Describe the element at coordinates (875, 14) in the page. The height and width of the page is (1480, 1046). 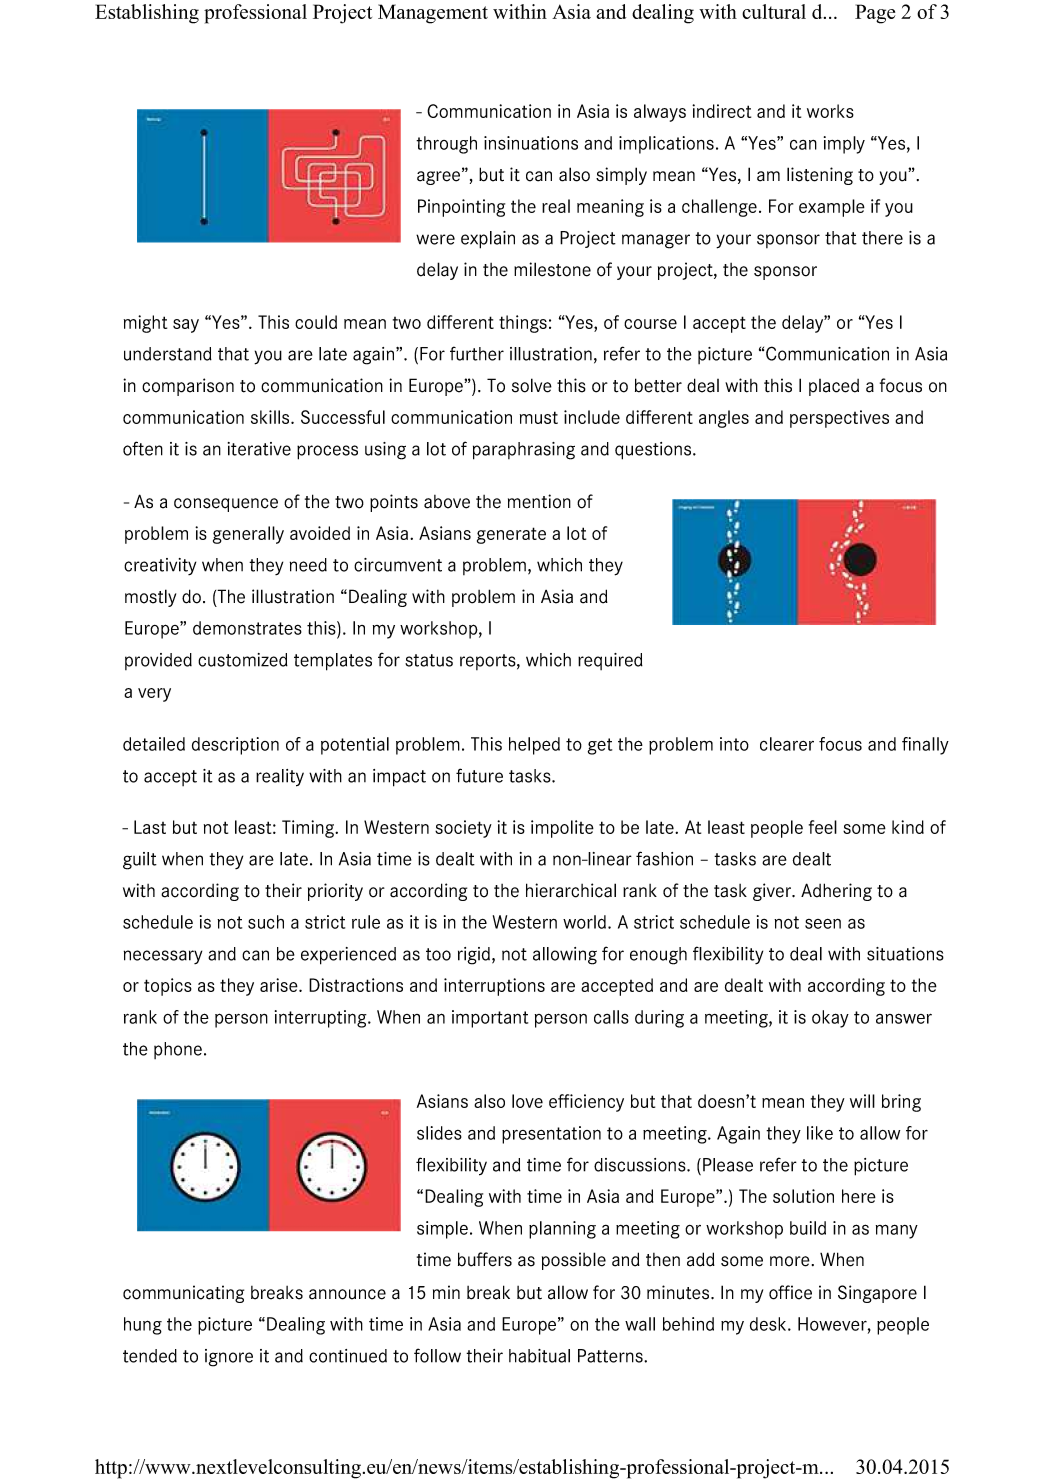
I see `Page` at that location.
